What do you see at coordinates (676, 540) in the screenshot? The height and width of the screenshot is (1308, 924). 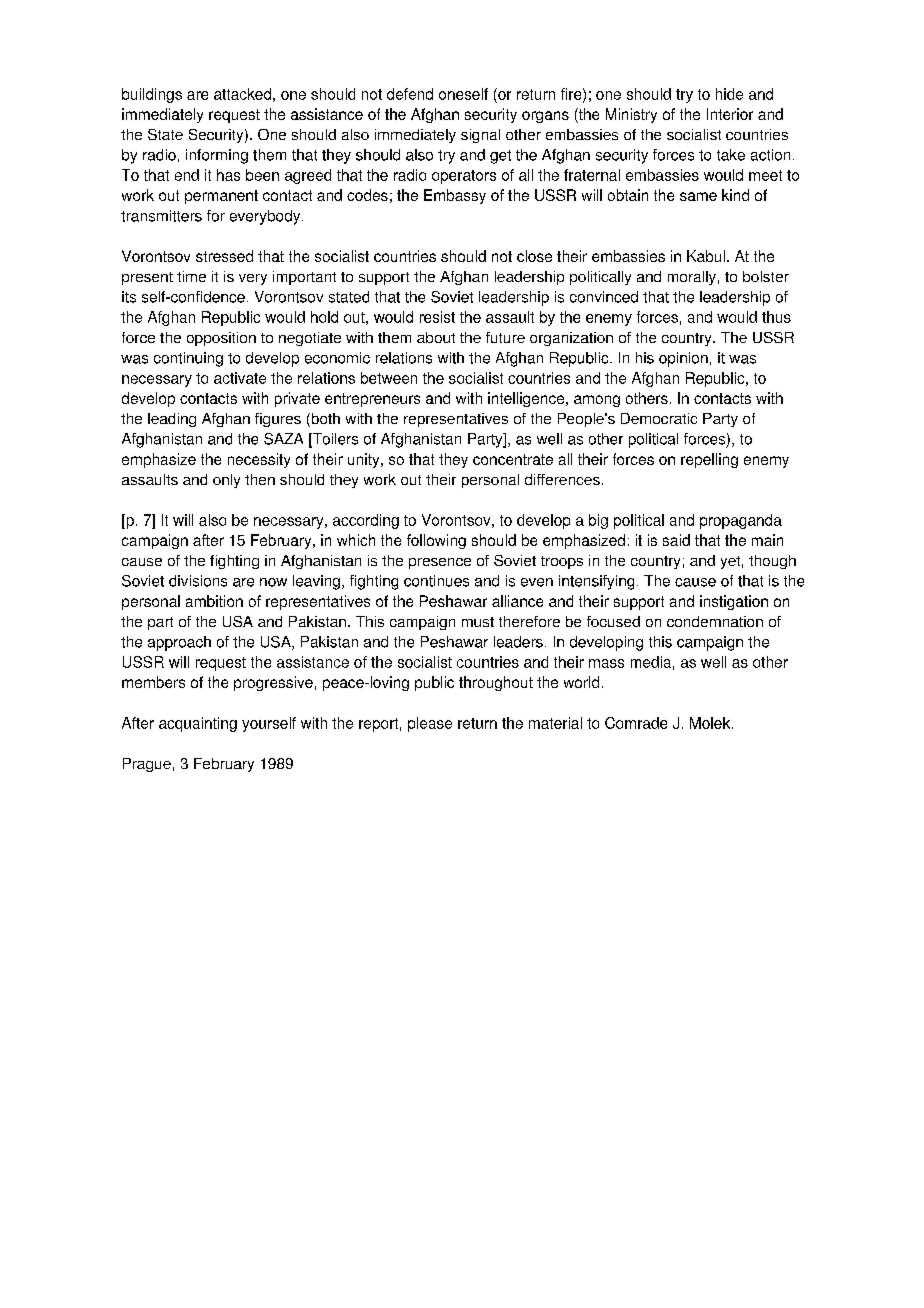 I see `said` at bounding box center [676, 540].
